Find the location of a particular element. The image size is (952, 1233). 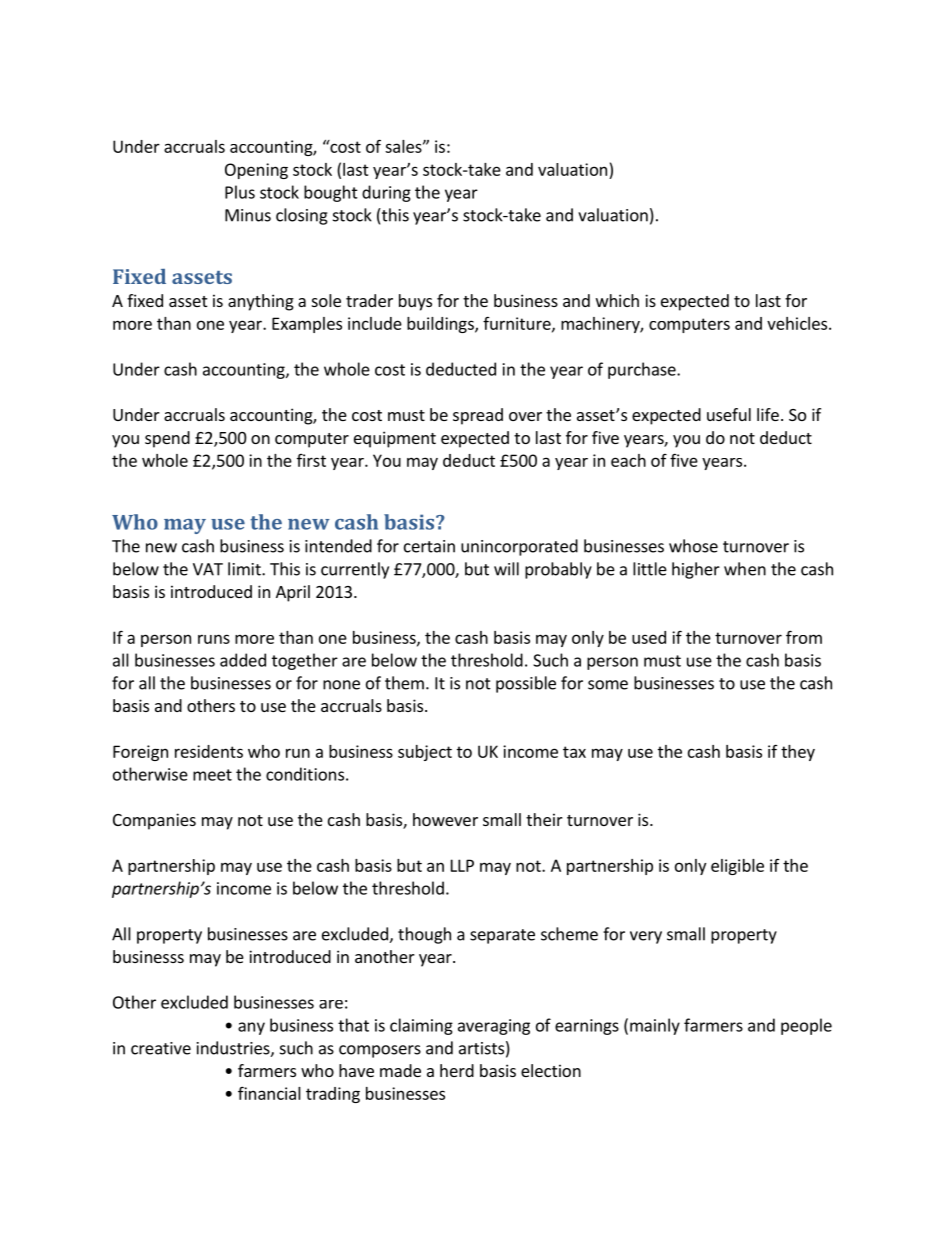

subject is located at coordinates (425, 753).
